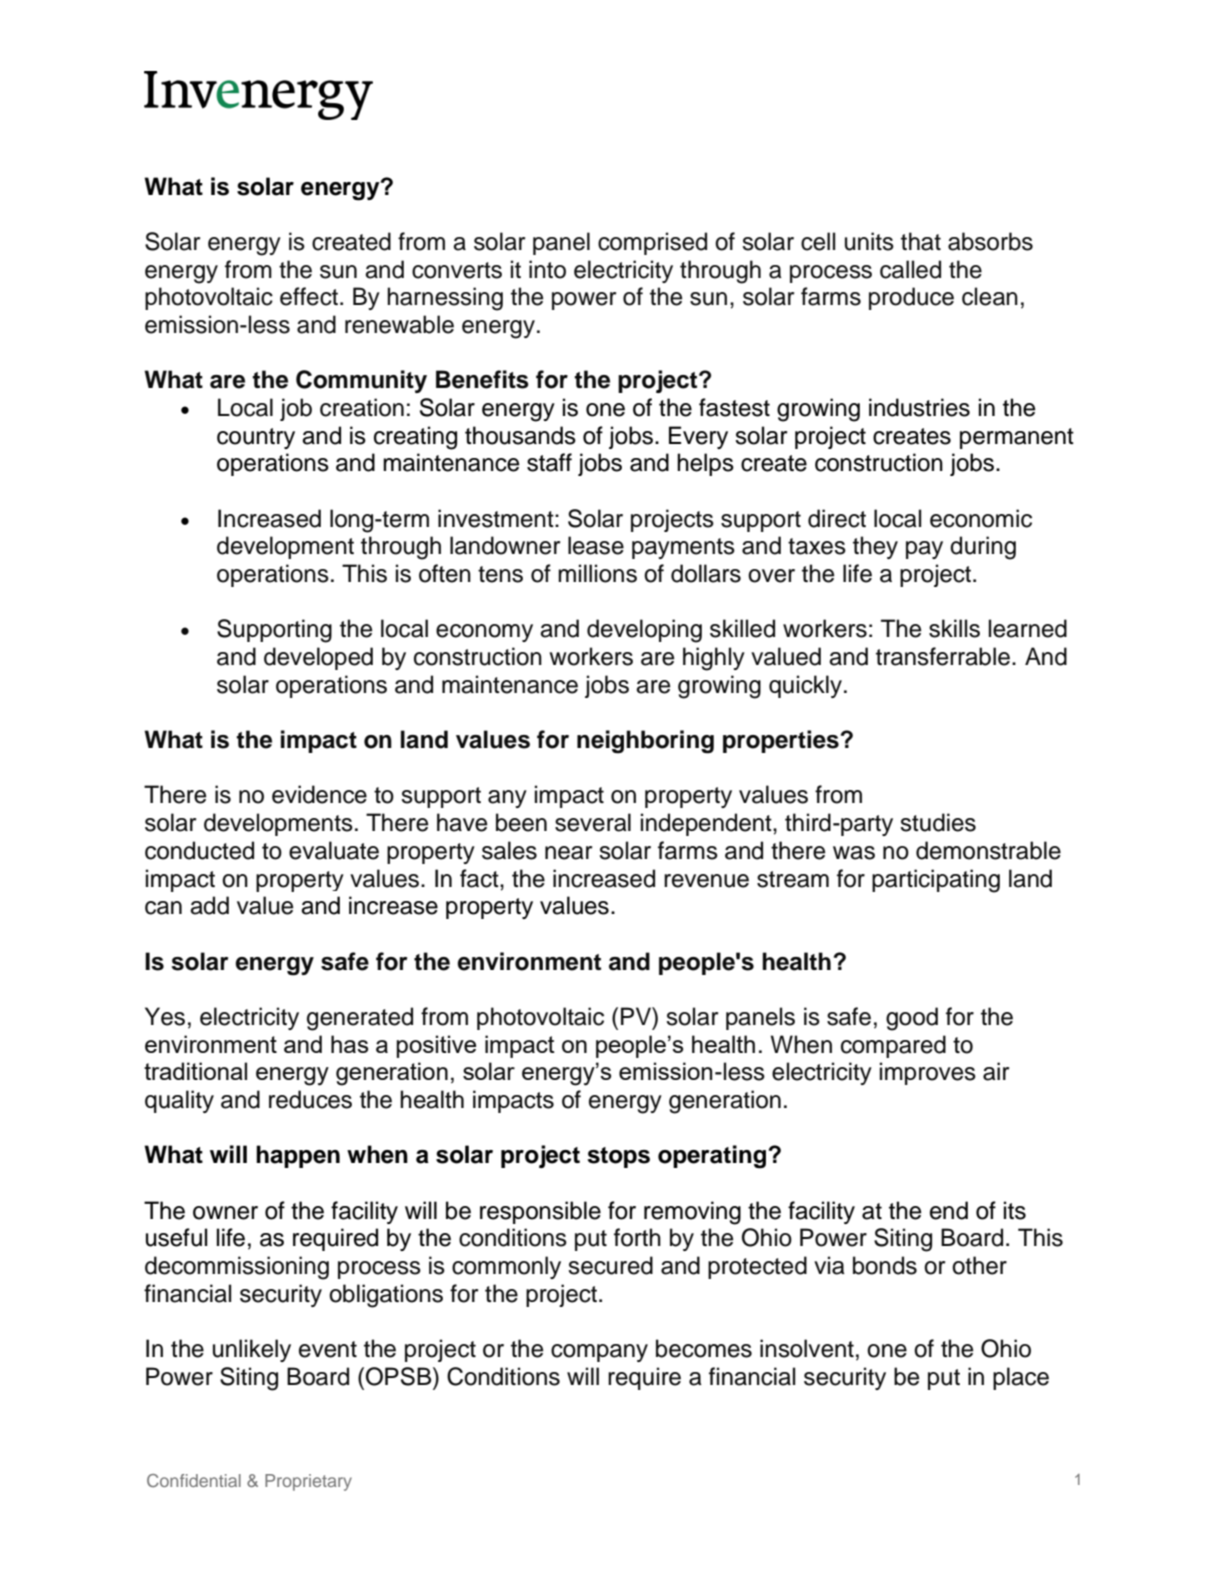  I want to click on called, so click(910, 269).
